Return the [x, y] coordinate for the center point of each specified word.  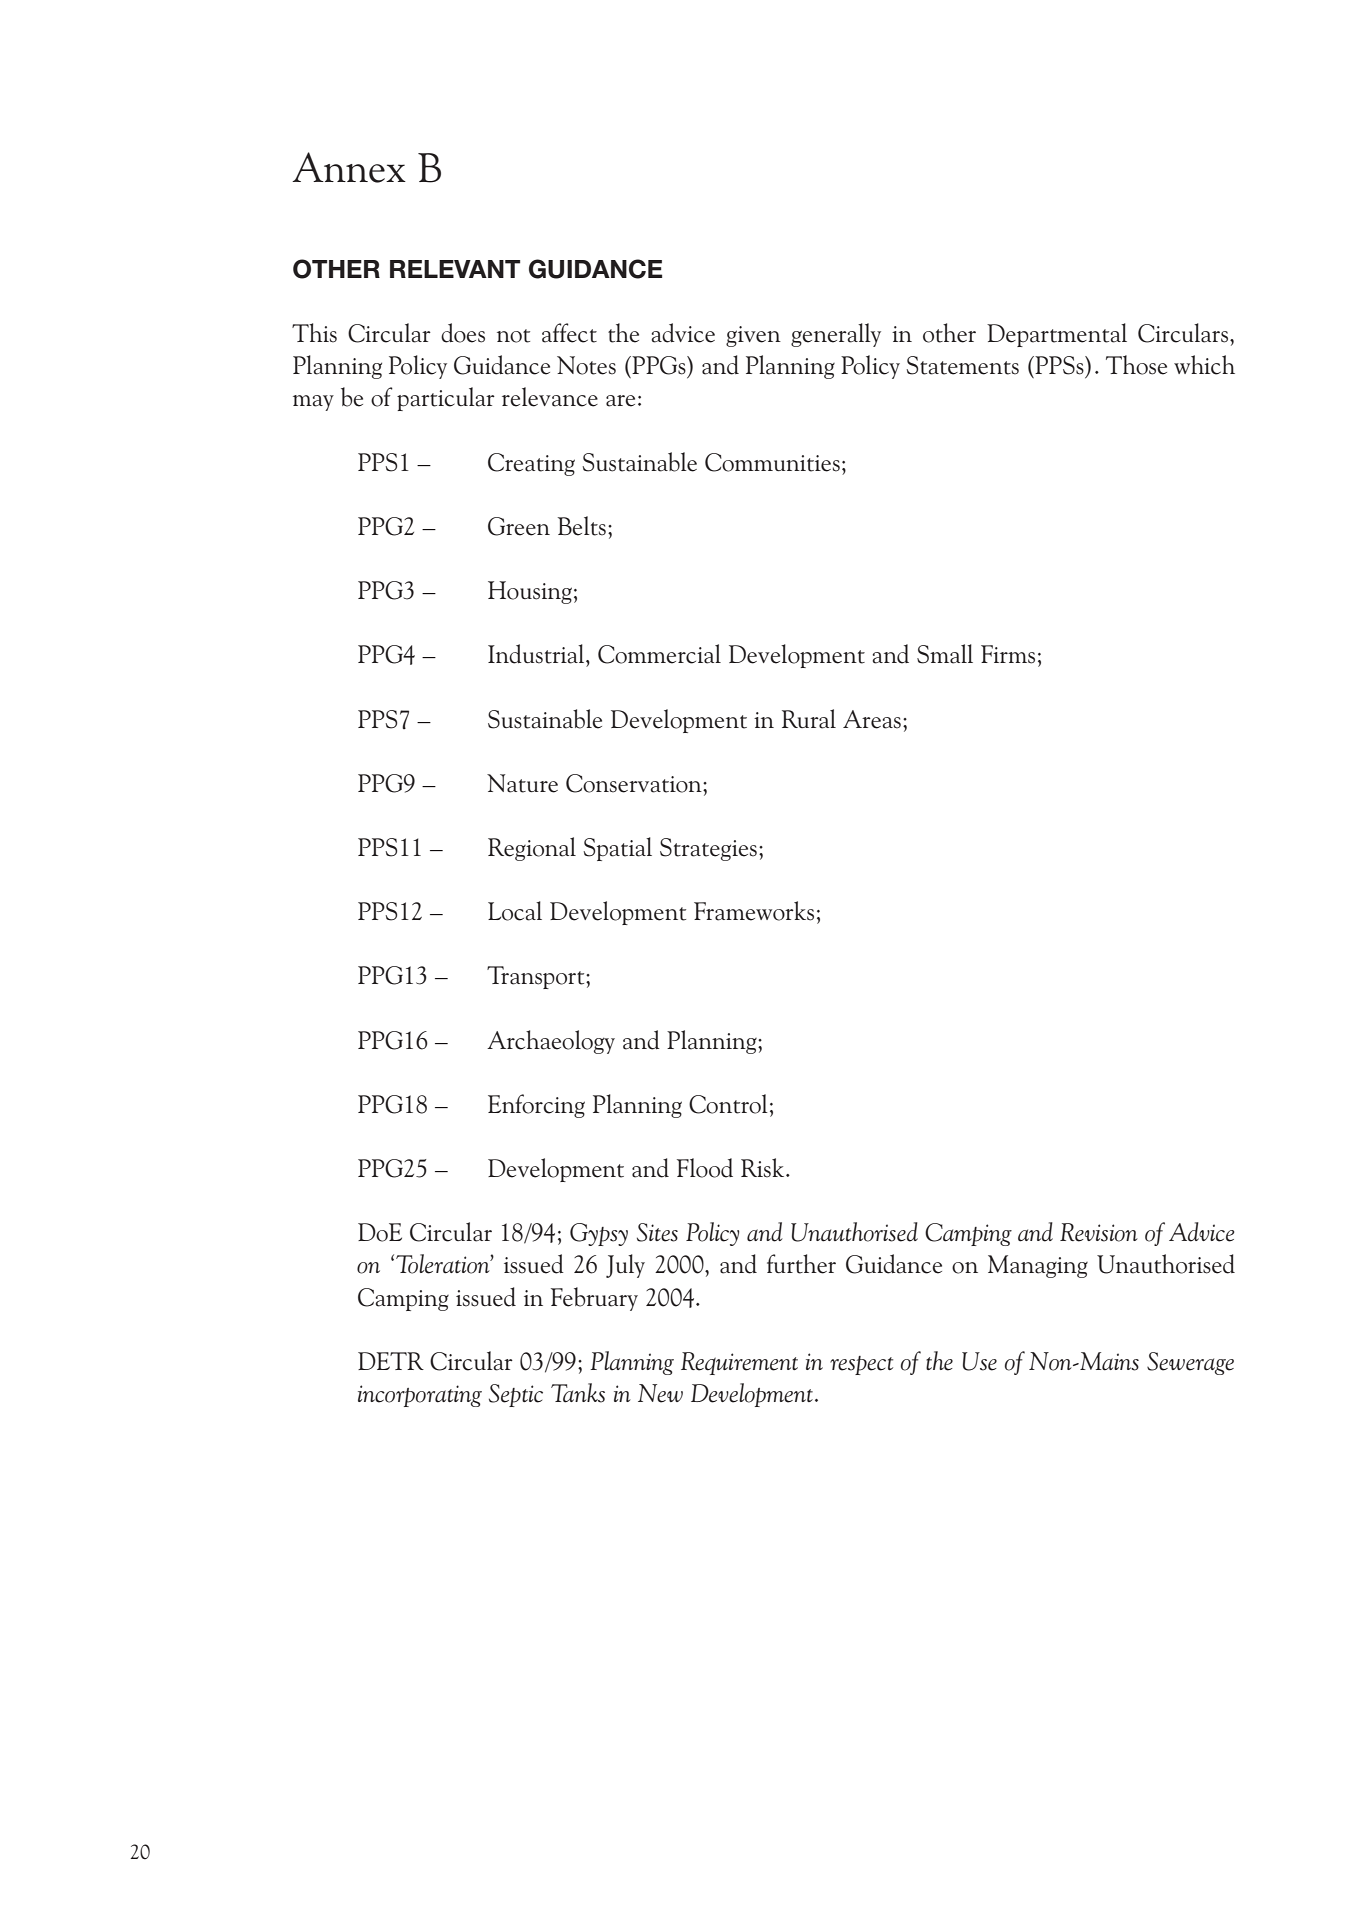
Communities [772, 462]
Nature [522, 783]
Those [1136, 365]
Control [728, 1104]
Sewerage [1190, 1363]
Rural [809, 719]
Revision [1099, 1232]
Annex [349, 167]
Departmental [1057, 335]
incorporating [420, 1396]
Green [519, 526]
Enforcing [536, 1106]
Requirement [739, 1363]
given [753, 336]
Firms [1008, 654]
